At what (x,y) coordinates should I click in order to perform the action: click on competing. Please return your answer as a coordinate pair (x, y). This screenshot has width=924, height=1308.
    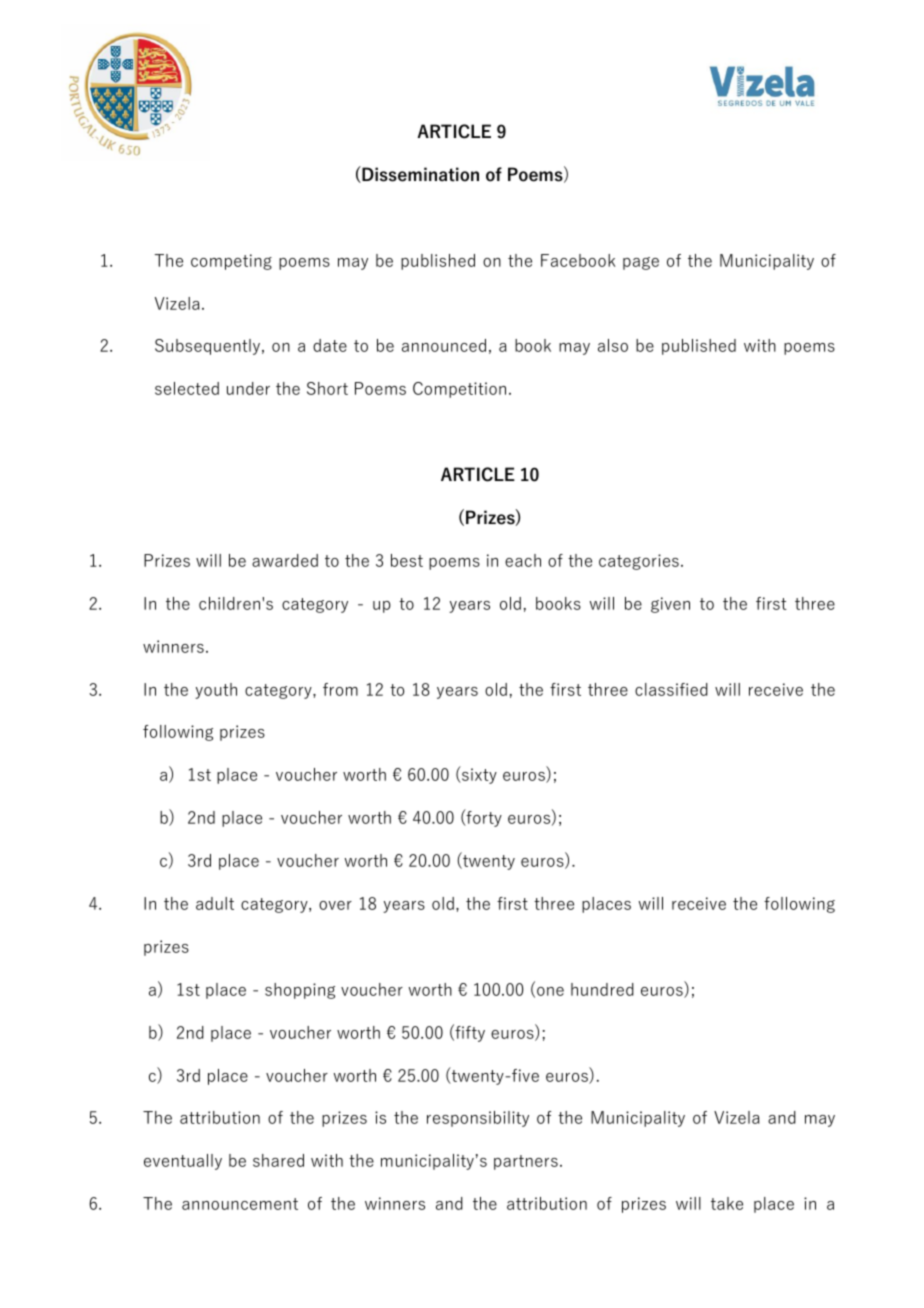
    Looking at the image, I should click on (231, 262).
